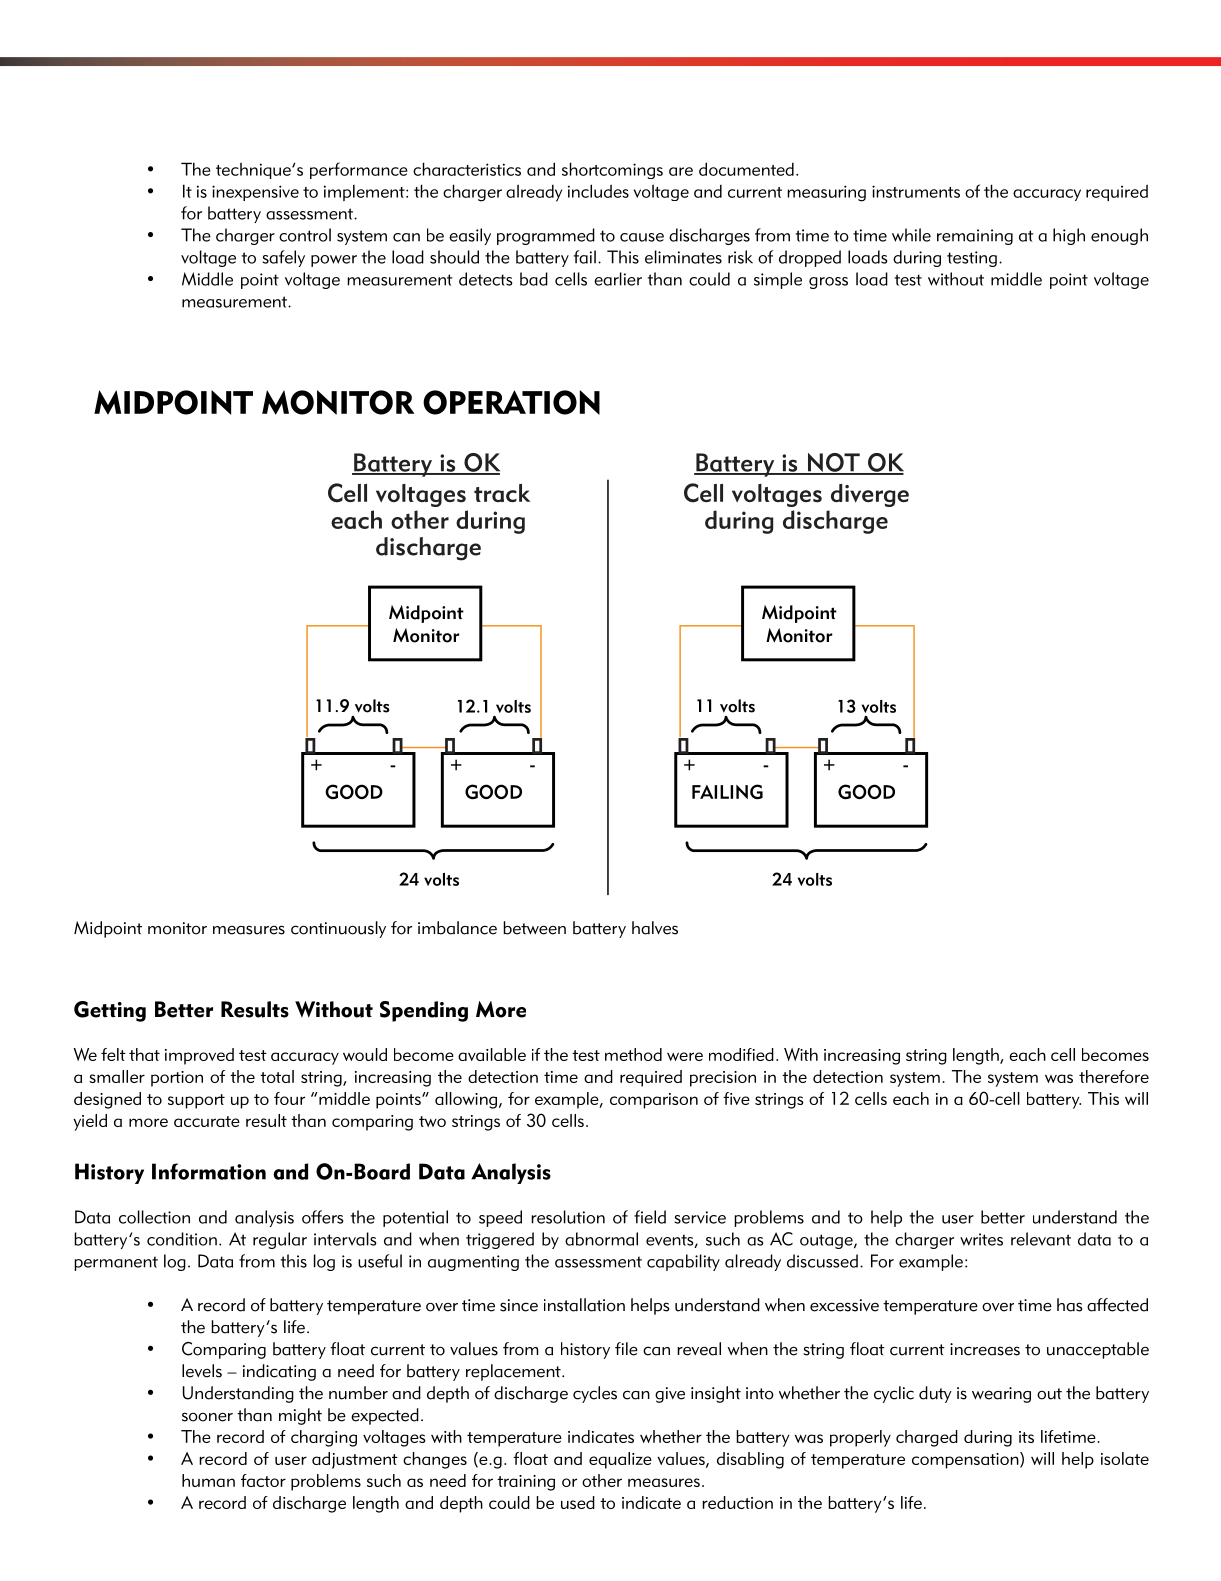  I want to click on therefore, so click(1114, 1076).
